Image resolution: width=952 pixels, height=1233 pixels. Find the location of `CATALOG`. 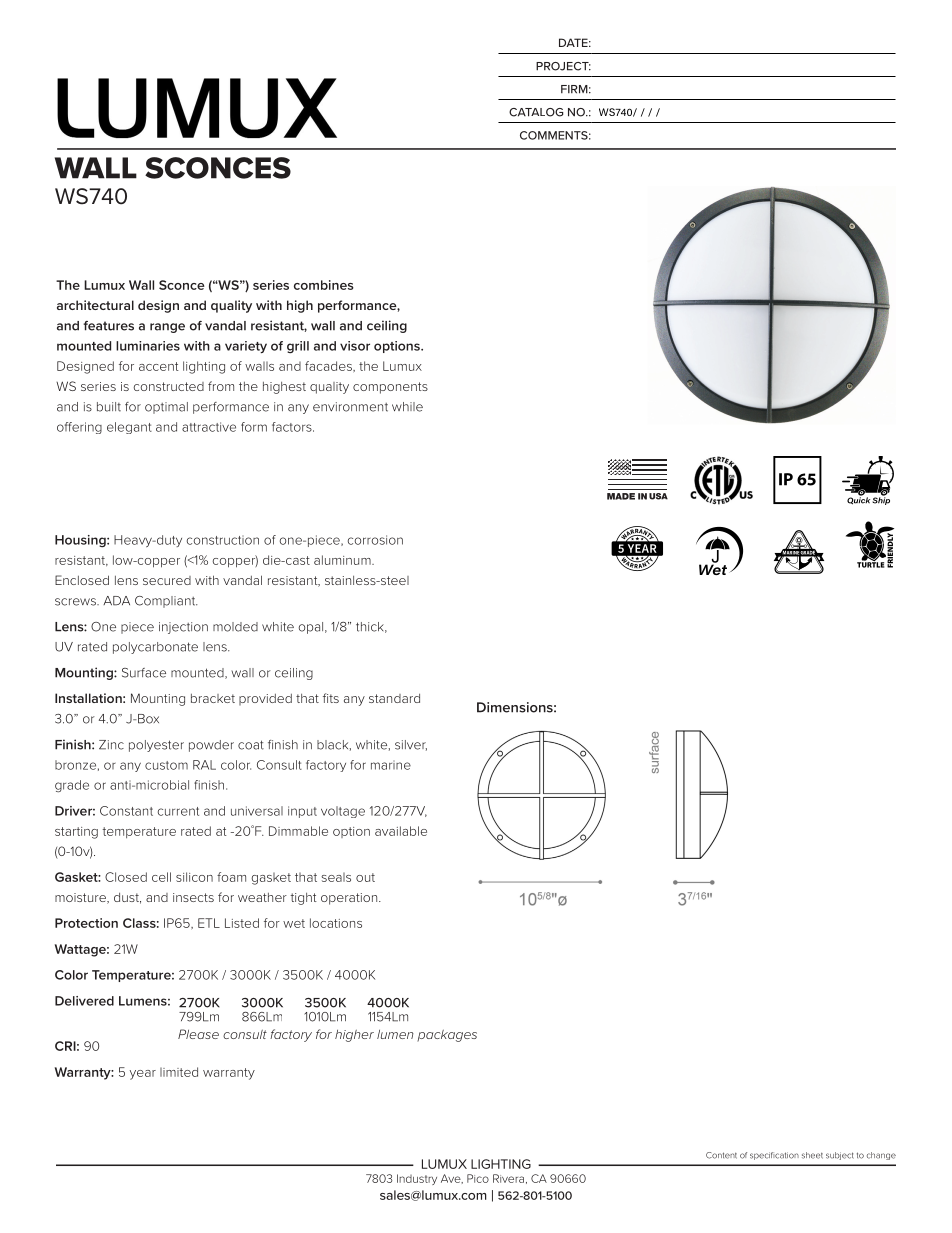

CATALOG is located at coordinates (536, 112).
